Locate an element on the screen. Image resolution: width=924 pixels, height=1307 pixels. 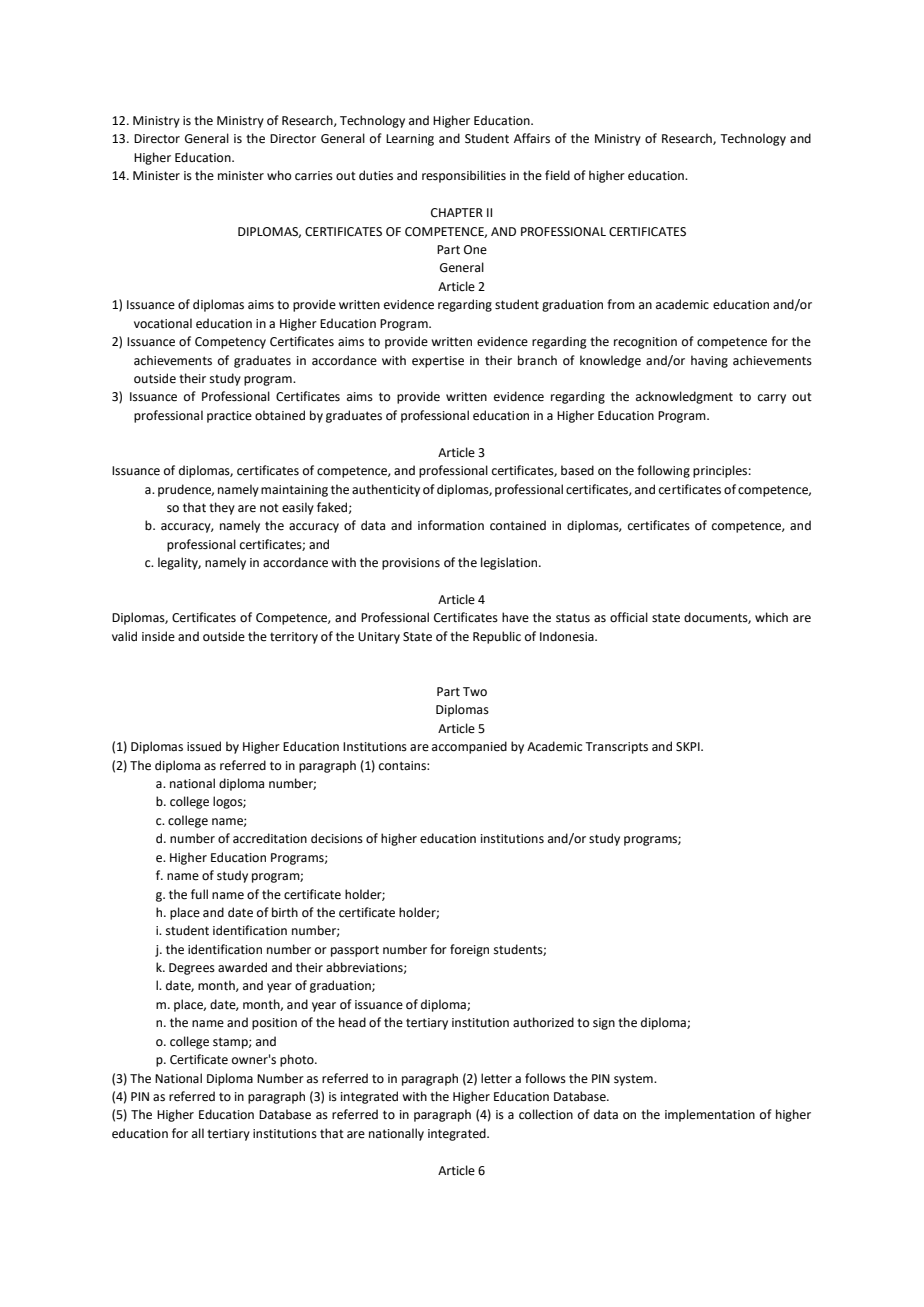
photo is located at coordinates (298, 1060).
